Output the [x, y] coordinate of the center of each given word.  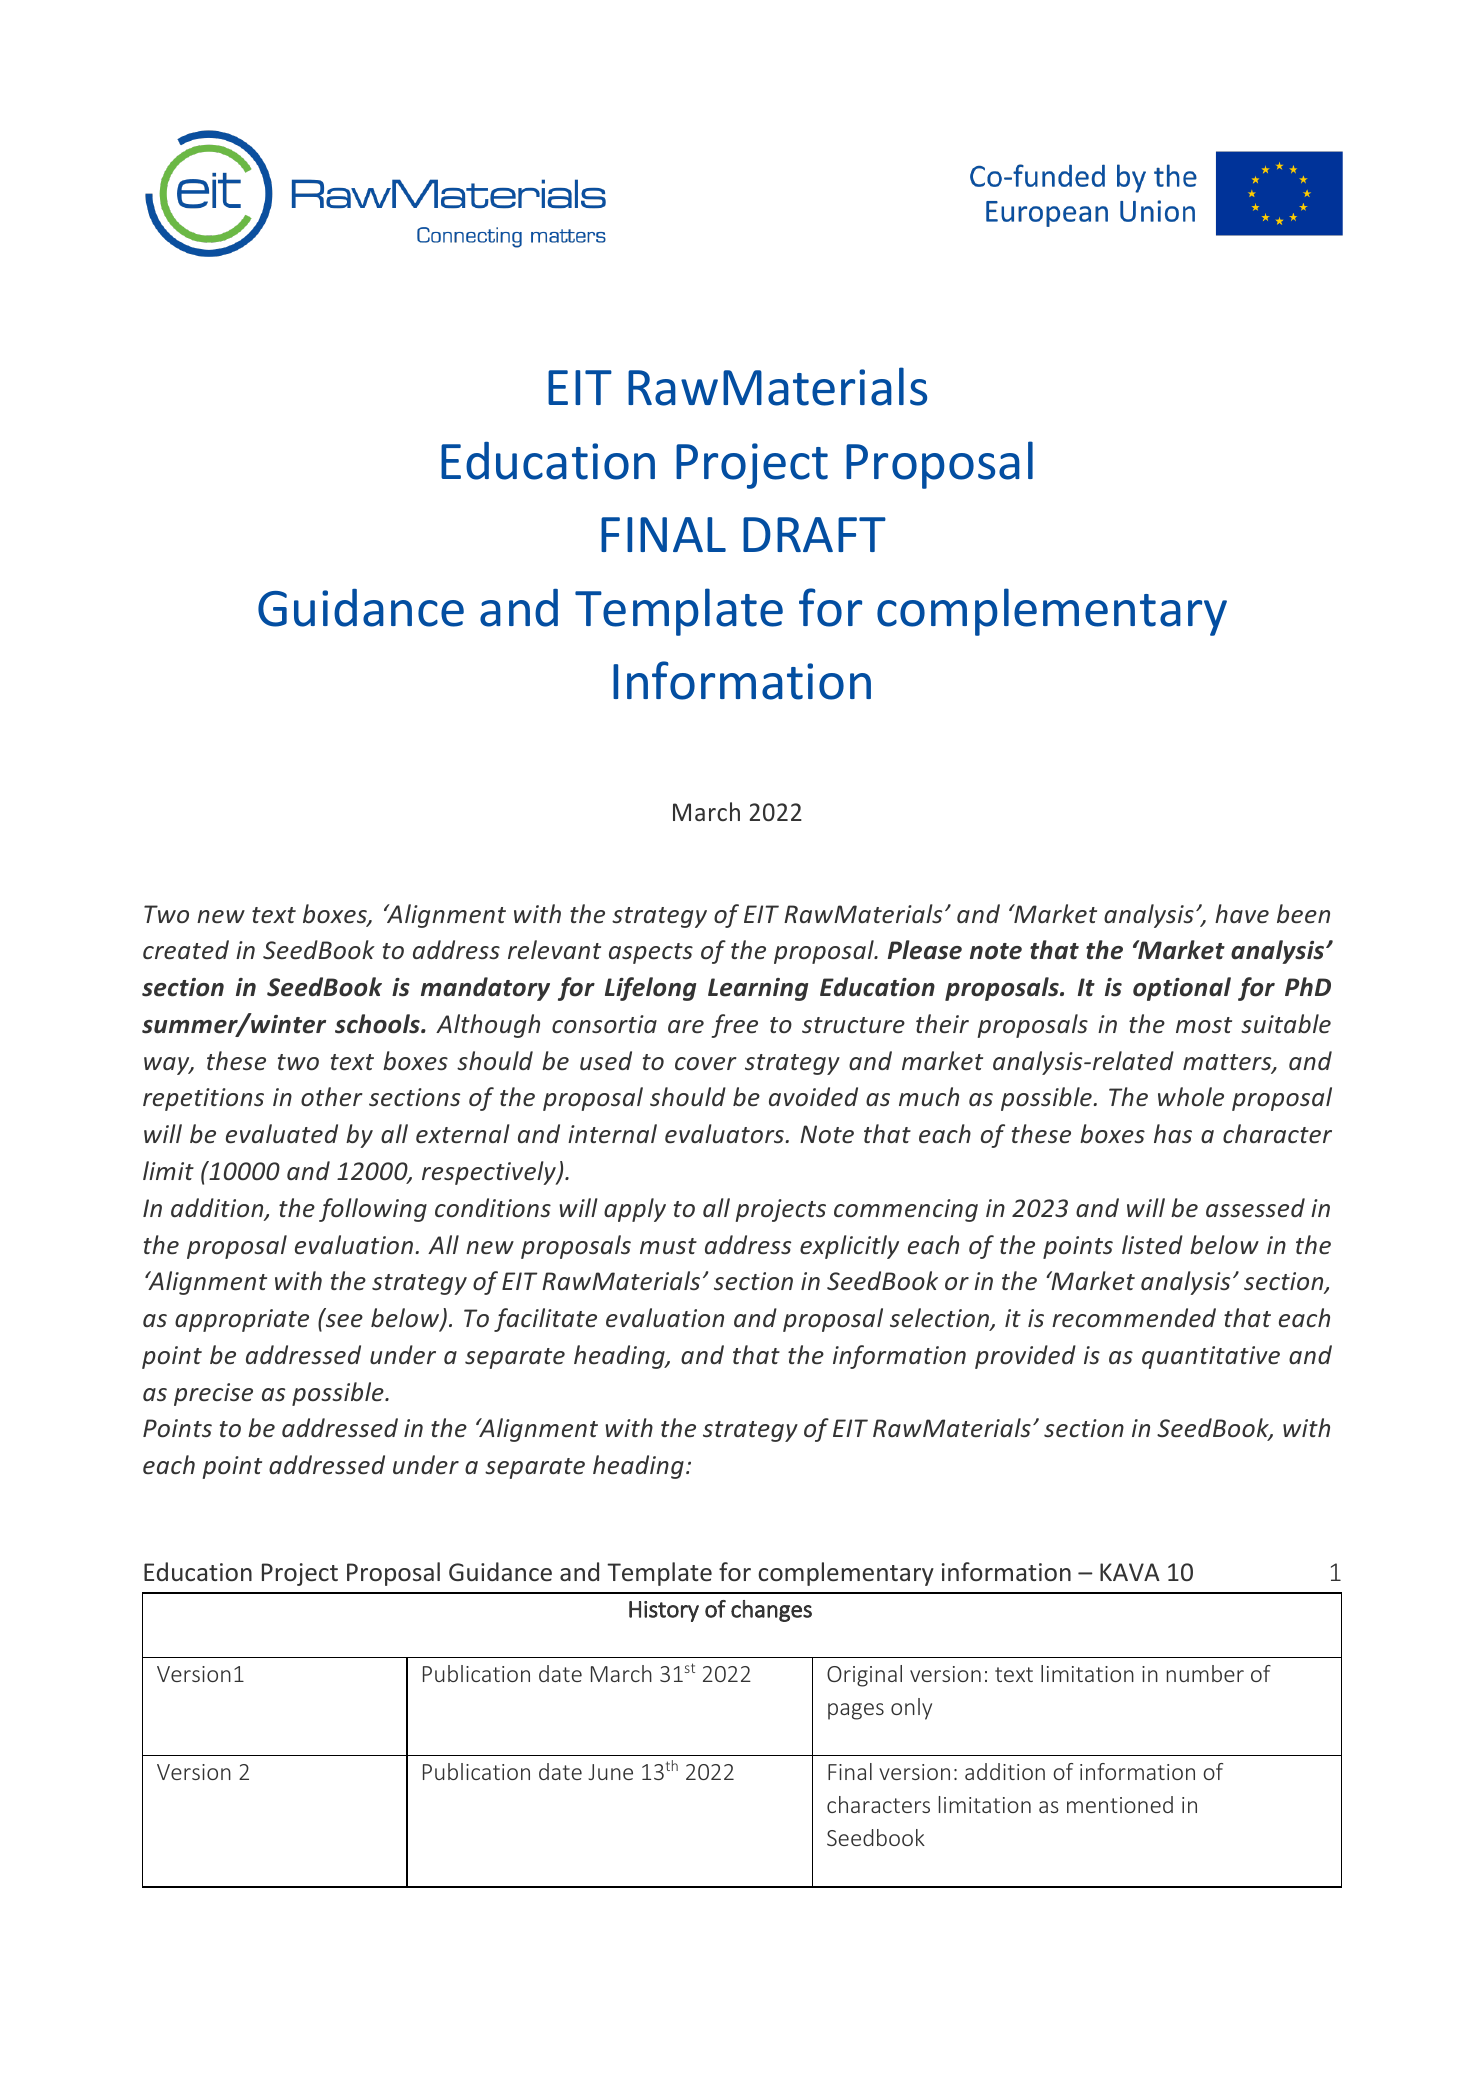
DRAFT [814, 534]
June [610, 1772]
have [1242, 913]
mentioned [1120, 1804]
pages [856, 1711]
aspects [651, 953]
